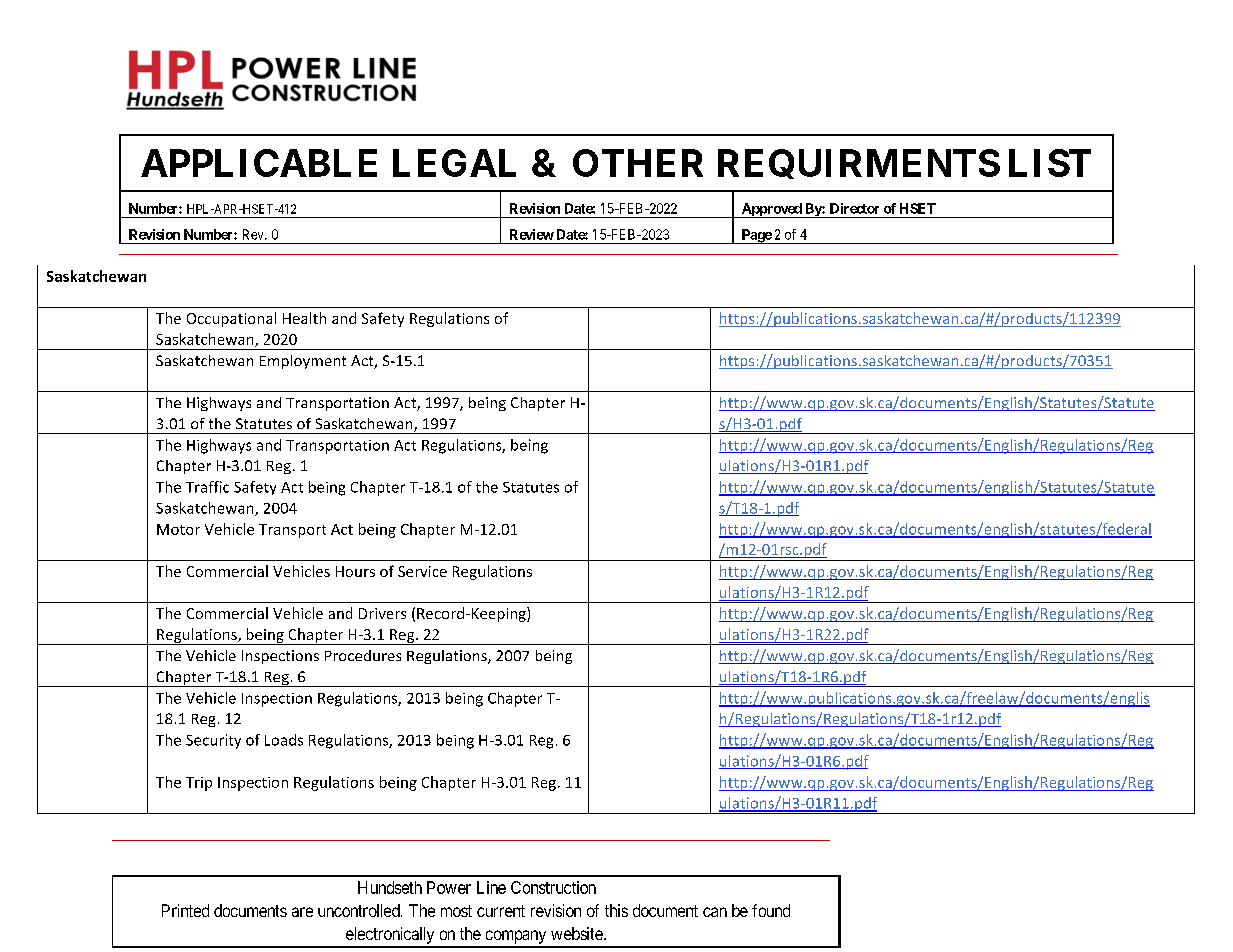 The width and height of the screenshot is (1233, 952). Describe the element at coordinates (363, 655) in the screenshot. I see `Procedures` at that location.
